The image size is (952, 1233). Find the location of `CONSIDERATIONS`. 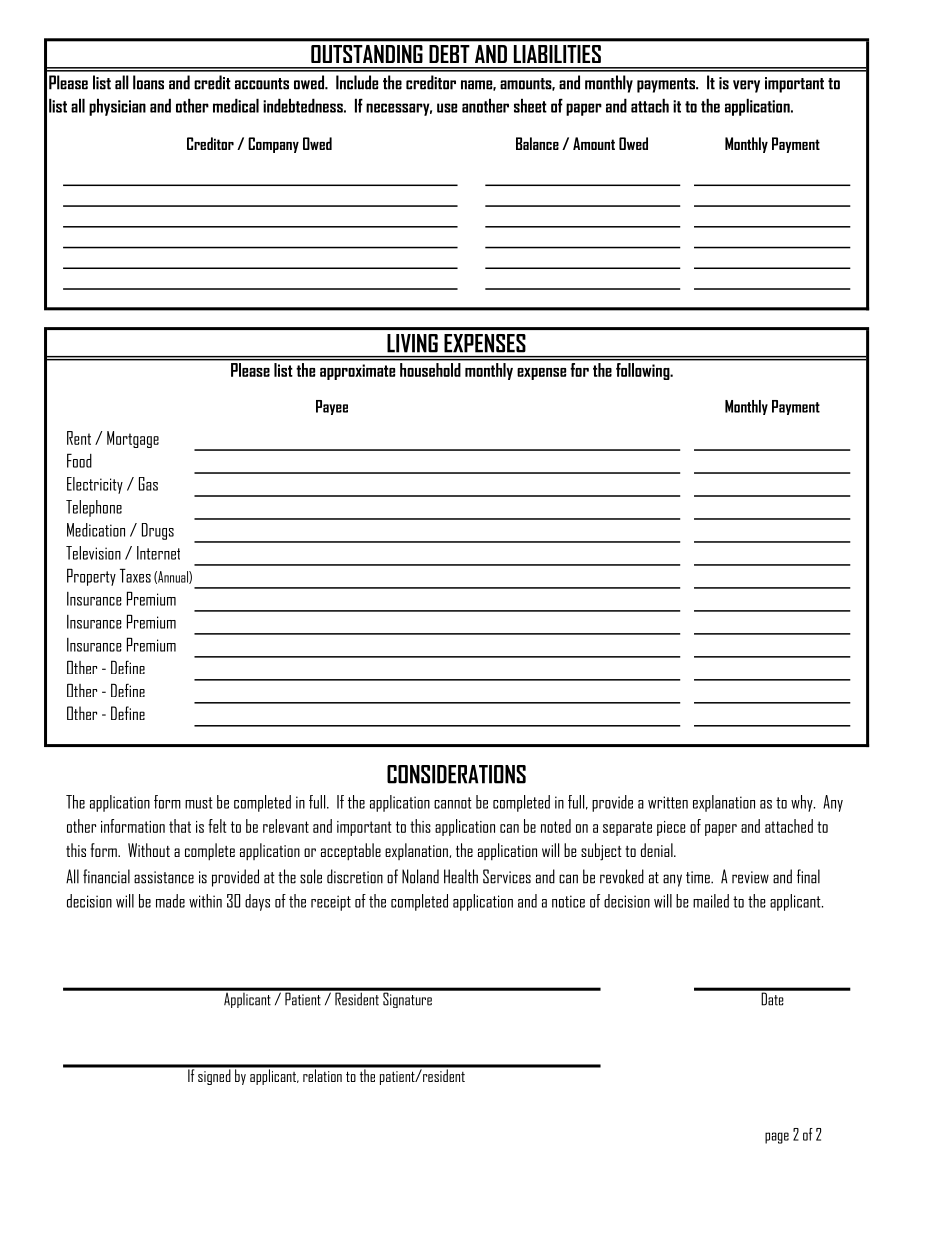

CONSIDERATIONS is located at coordinates (456, 774).
